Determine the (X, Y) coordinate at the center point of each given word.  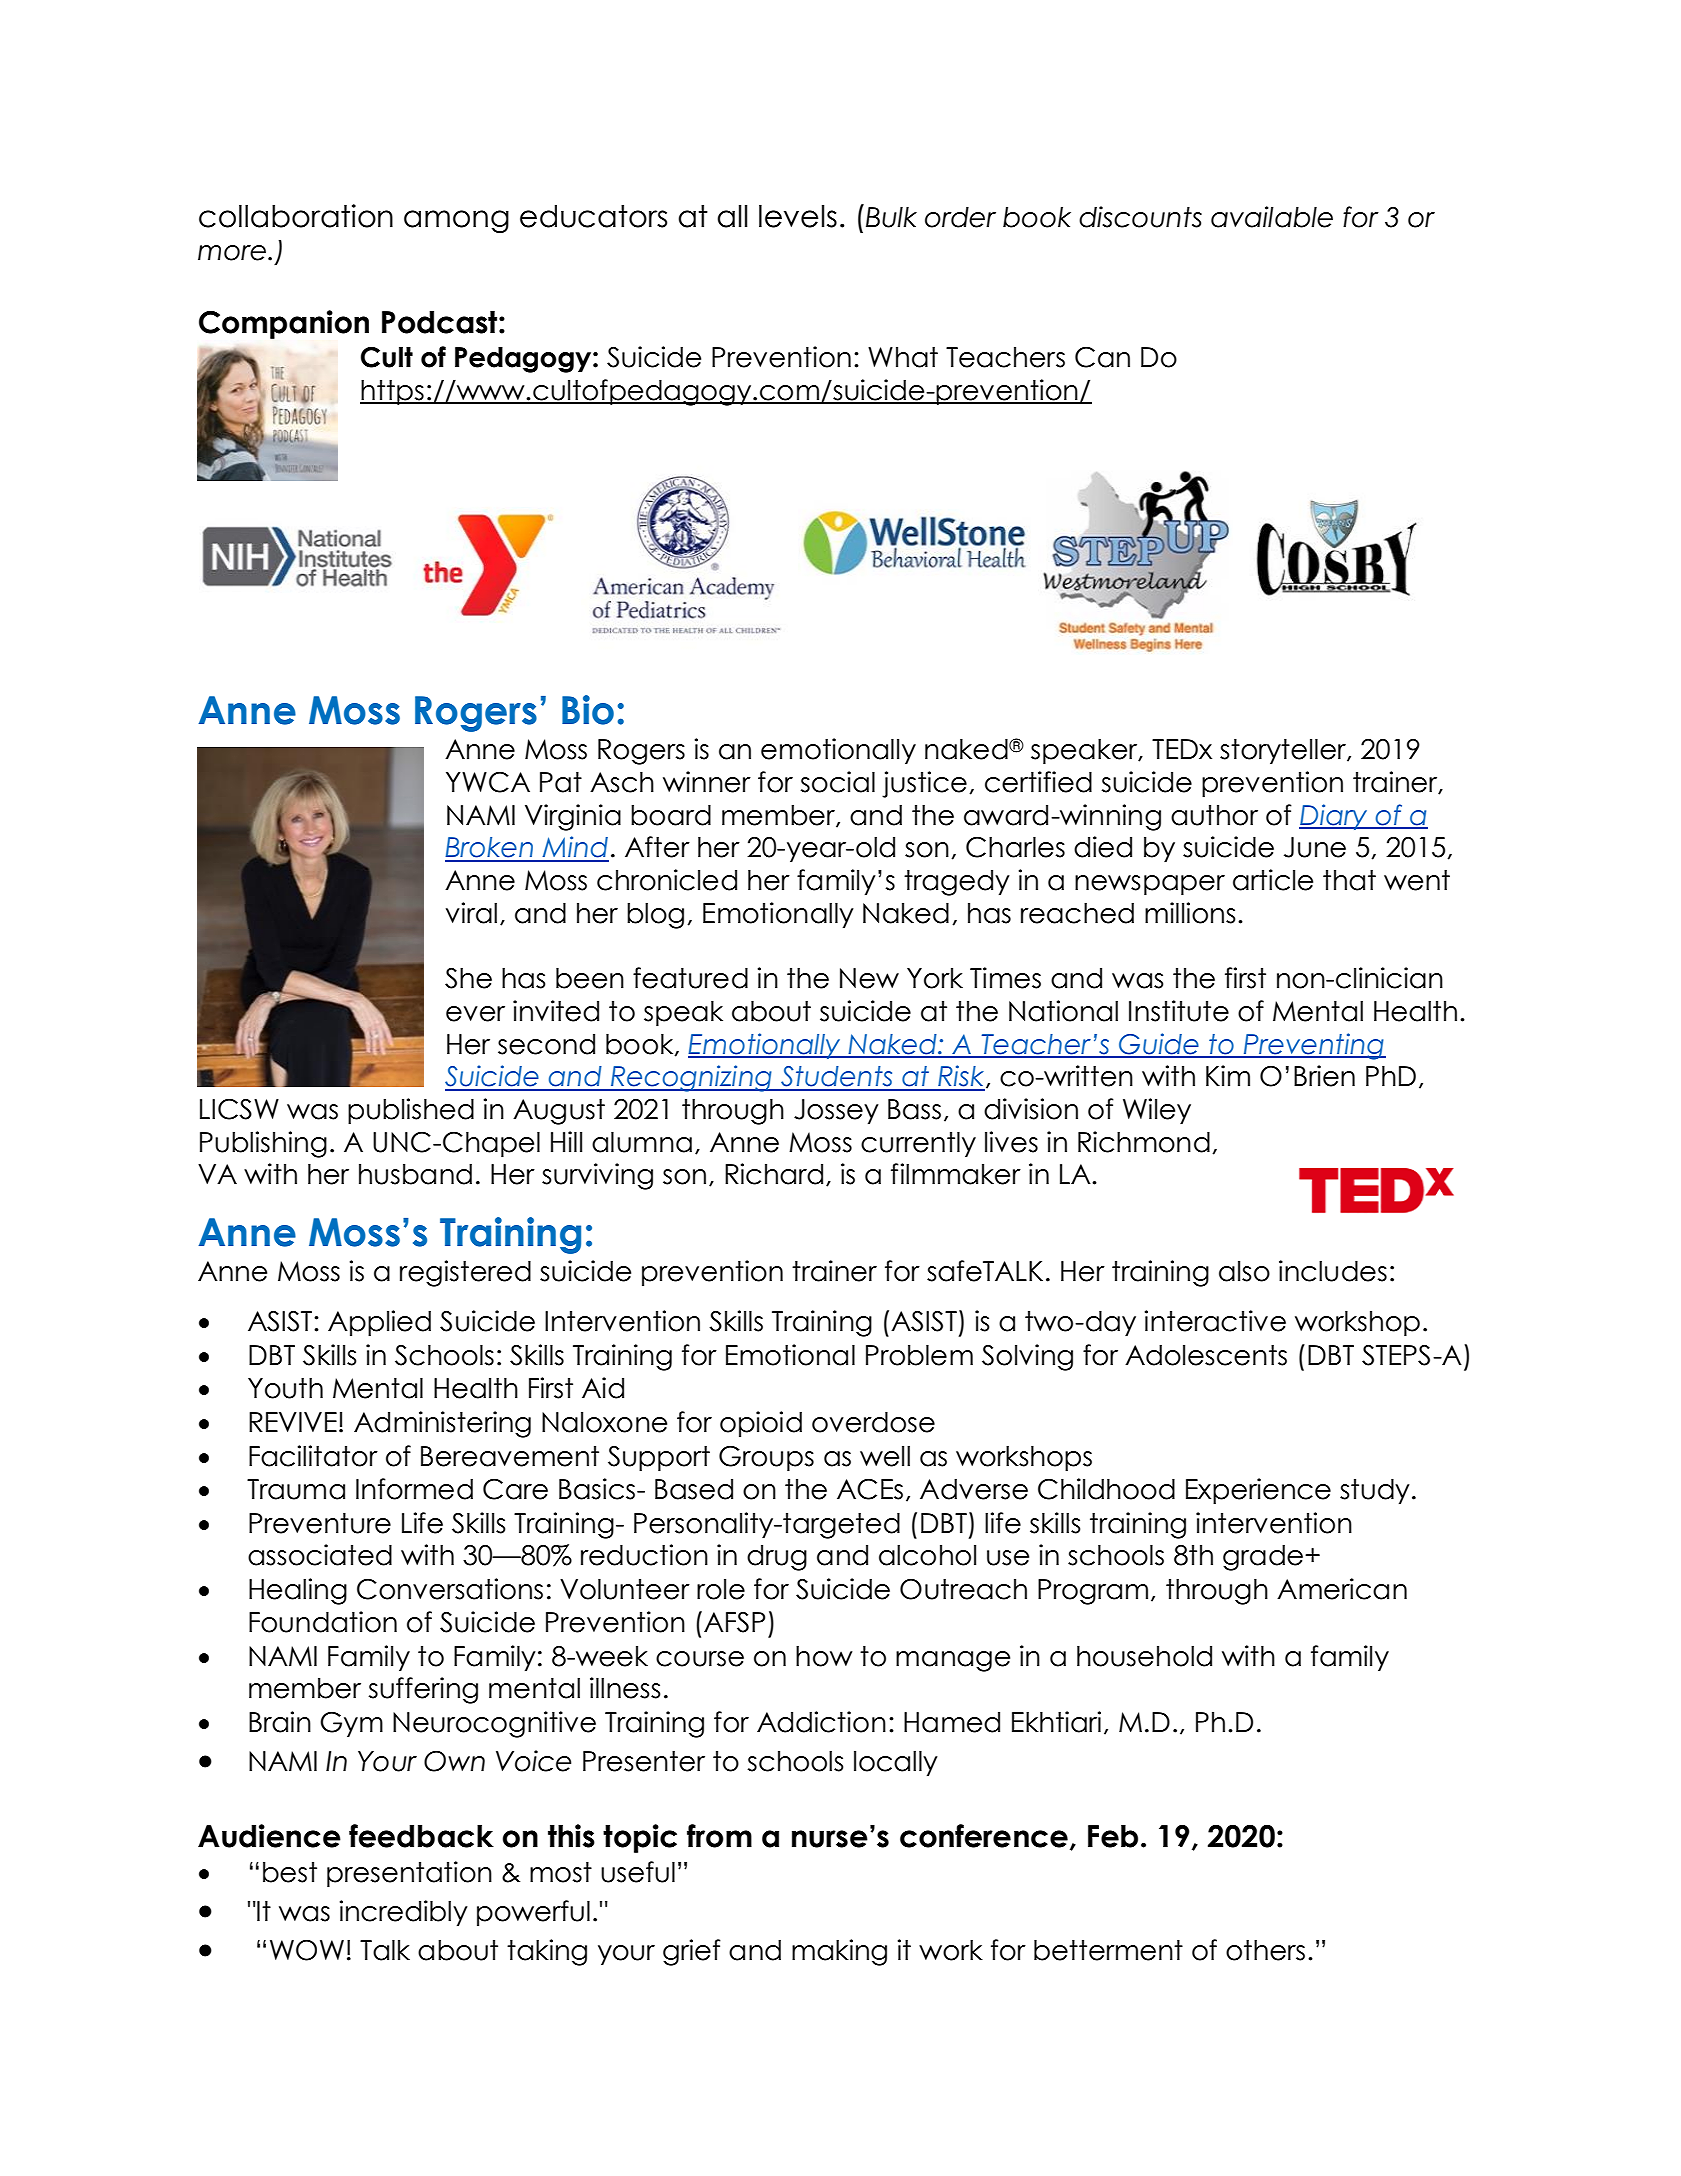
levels (798, 216)
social (838, 782)
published (411, 1111)
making (839, 1952)
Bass (914, 1109)
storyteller (1284, 751)
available (1272, 217)
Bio (588, 710)
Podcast (441, 322)
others (1265, 1950)
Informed (414, 1489)
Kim (1228, 1075)
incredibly (404, 1913)
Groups (766, 1458)
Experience (1258, 1491)
